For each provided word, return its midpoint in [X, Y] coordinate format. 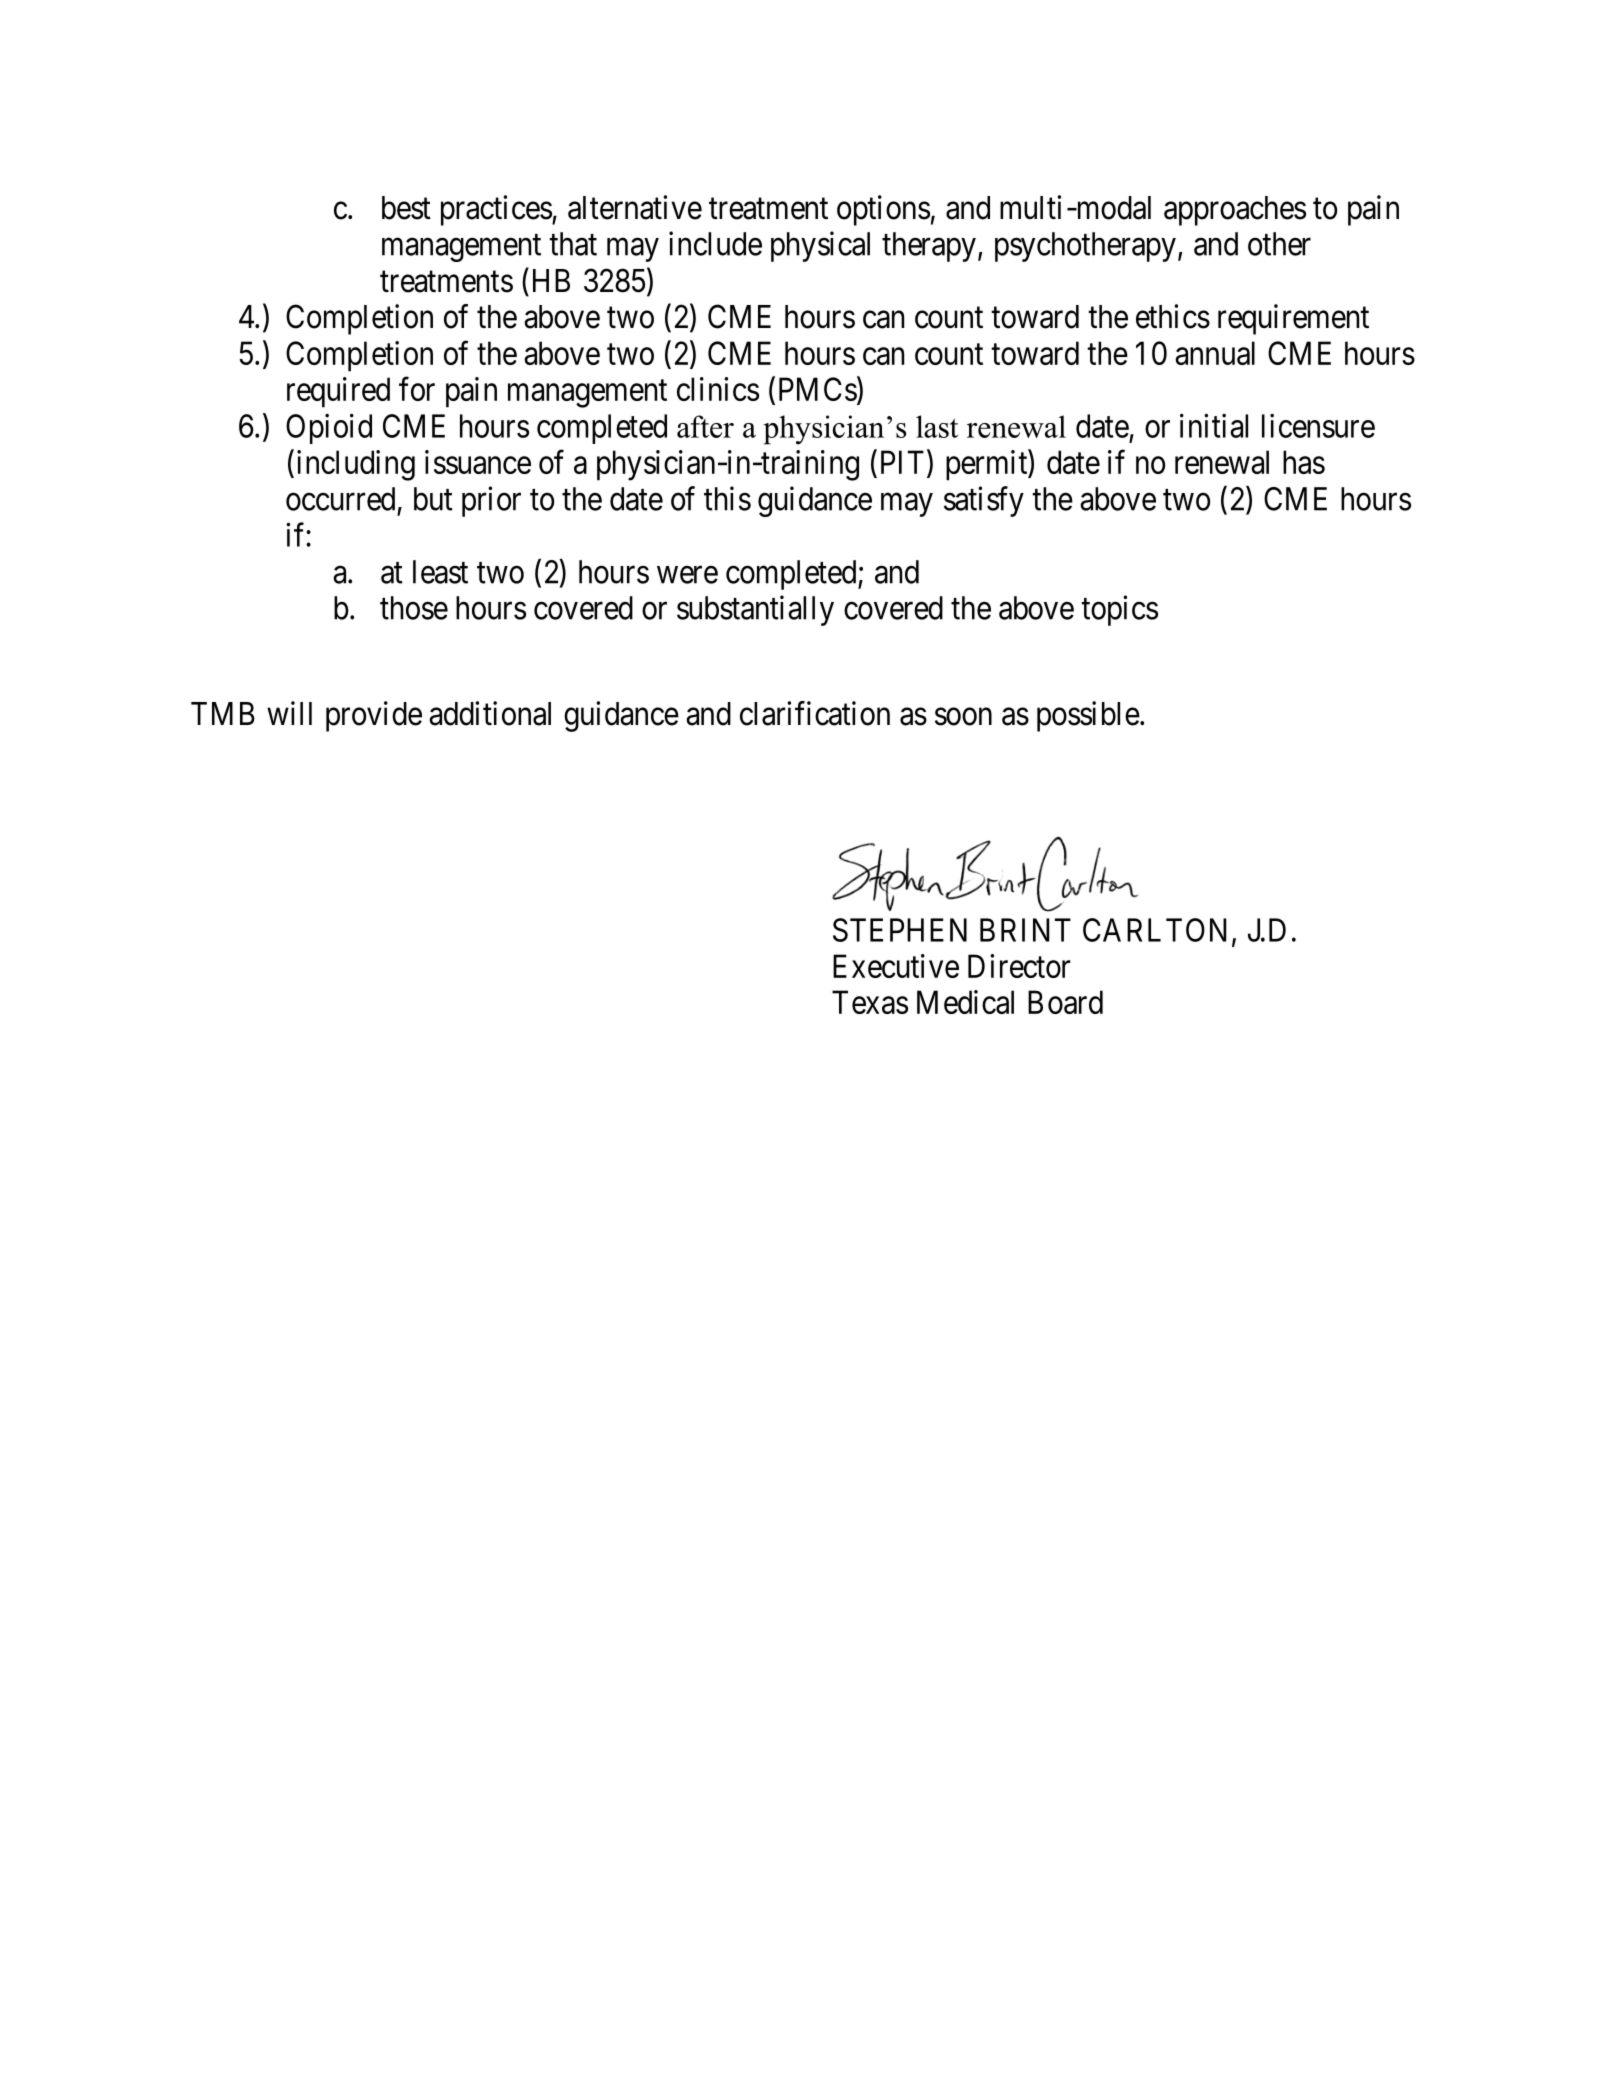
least [440, 572]
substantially [755, 610]
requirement [1293, 319]
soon [963, 717]
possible [1088, 716]
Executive [896, 966]
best [406, 208]
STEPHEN [900, 930]
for [417, 389]
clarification [815, 713]
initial [1214, 425]
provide [374, 716]
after [705, 426]
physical [820, 246]
